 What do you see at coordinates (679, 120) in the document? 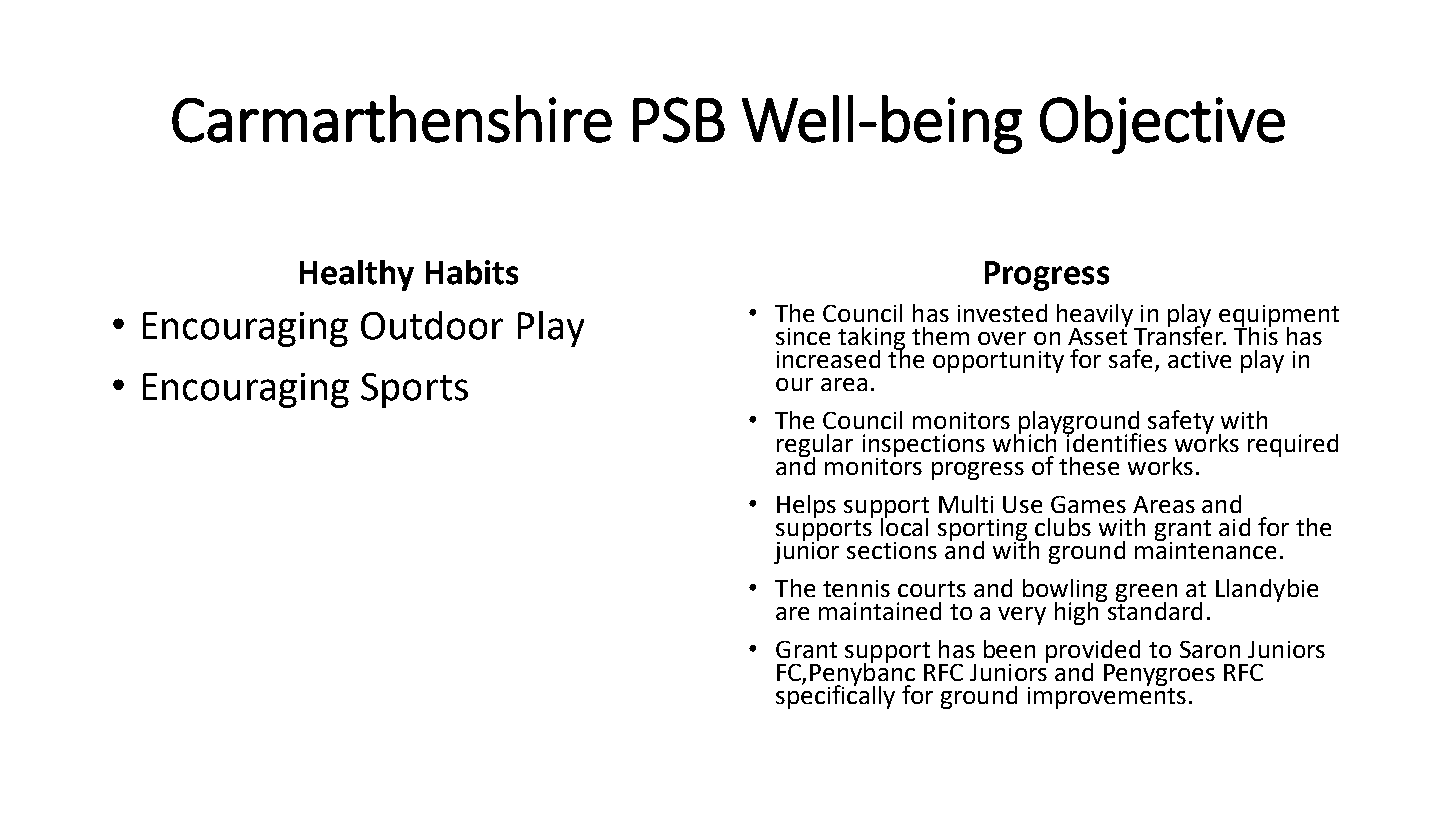
I see `PSB` at bounding box center [679, 120].
